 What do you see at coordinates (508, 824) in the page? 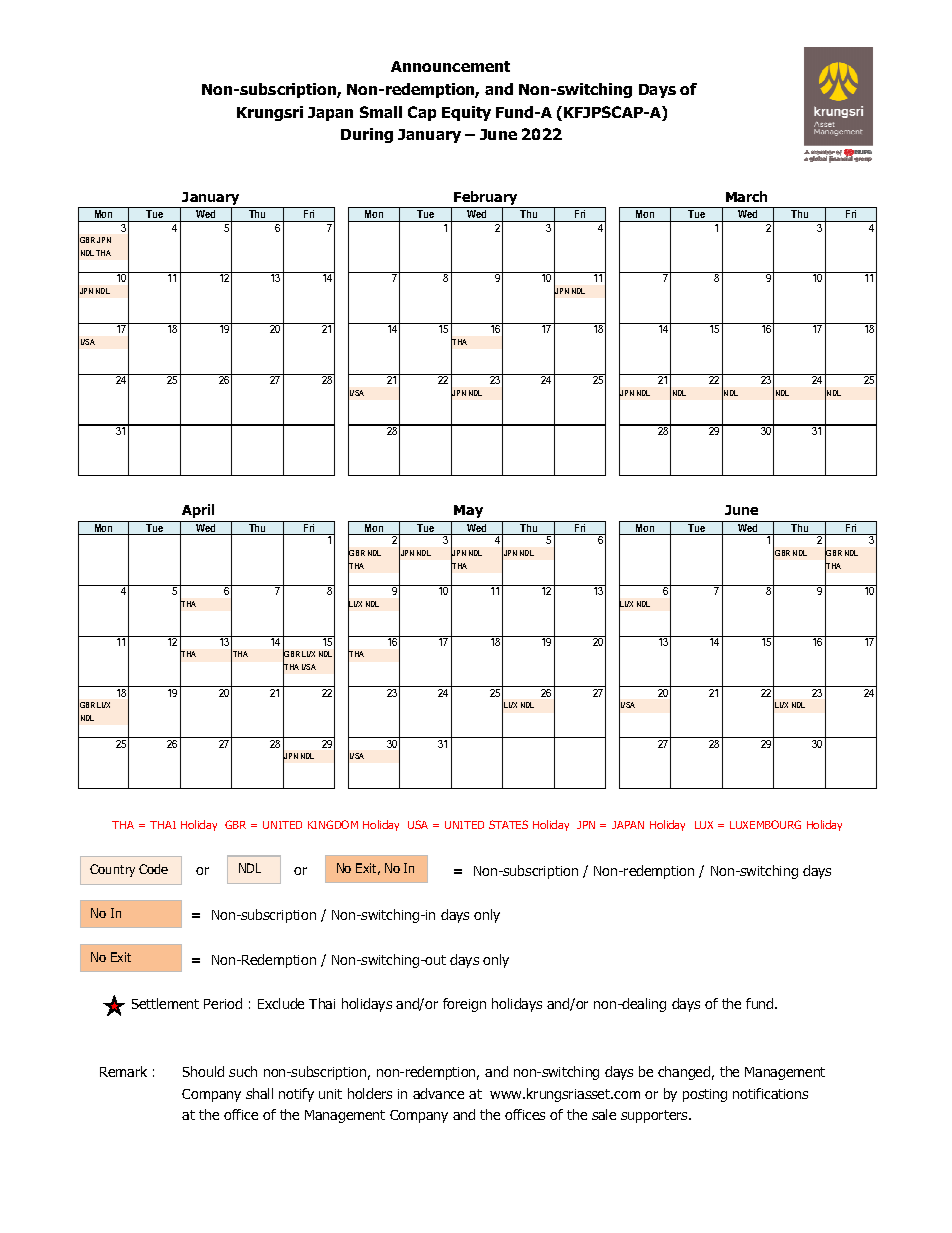
I see `STATES` at bounding box center [508, 824].
